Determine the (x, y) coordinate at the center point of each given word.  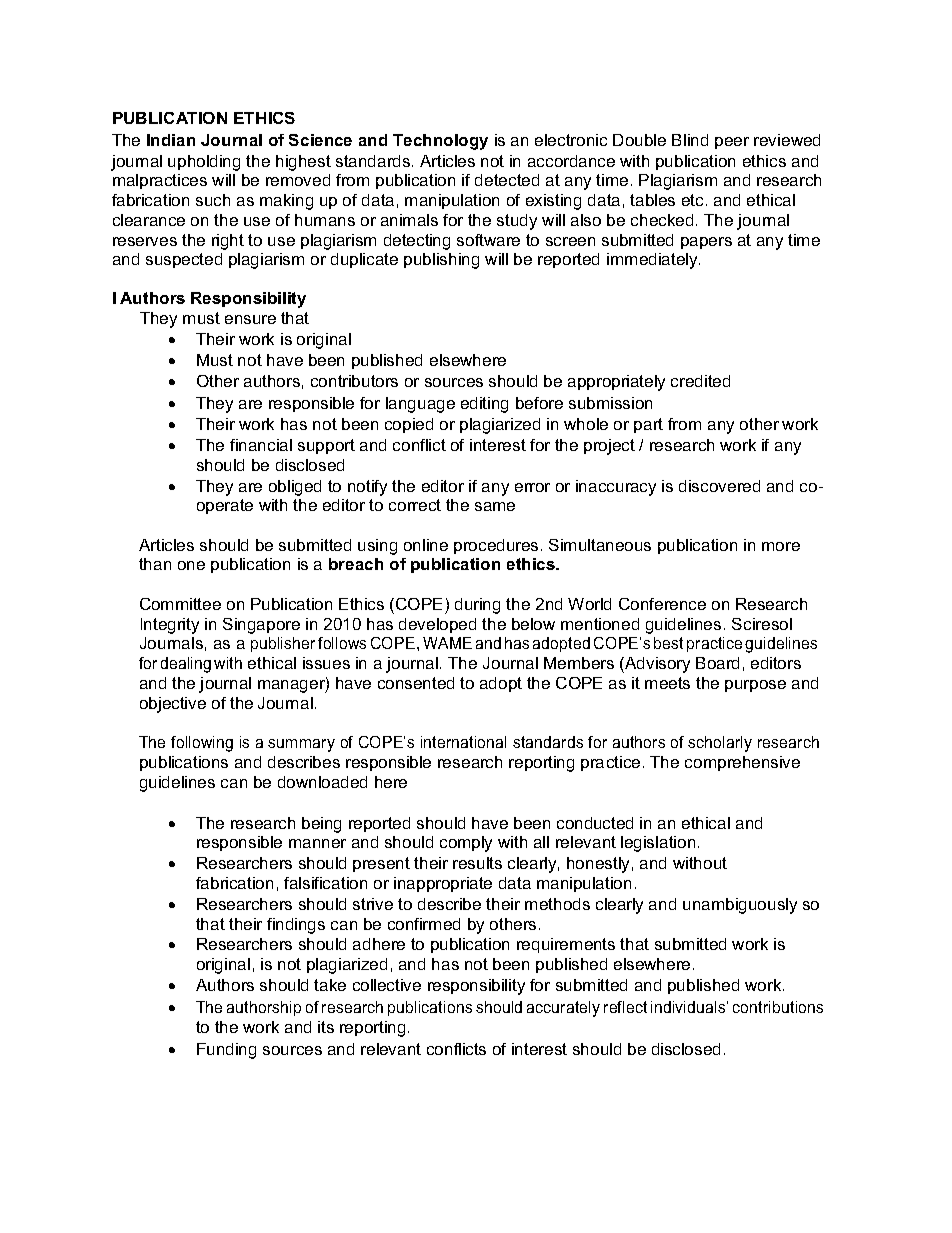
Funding (226, 1051)
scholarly (720, 744)
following (202, 744)
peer (732, 143)
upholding (204, 163)
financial (261, 445)
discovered (719, 486)
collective (387, 985)
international (463, 742)
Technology (440, 142)
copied (409, 425)
